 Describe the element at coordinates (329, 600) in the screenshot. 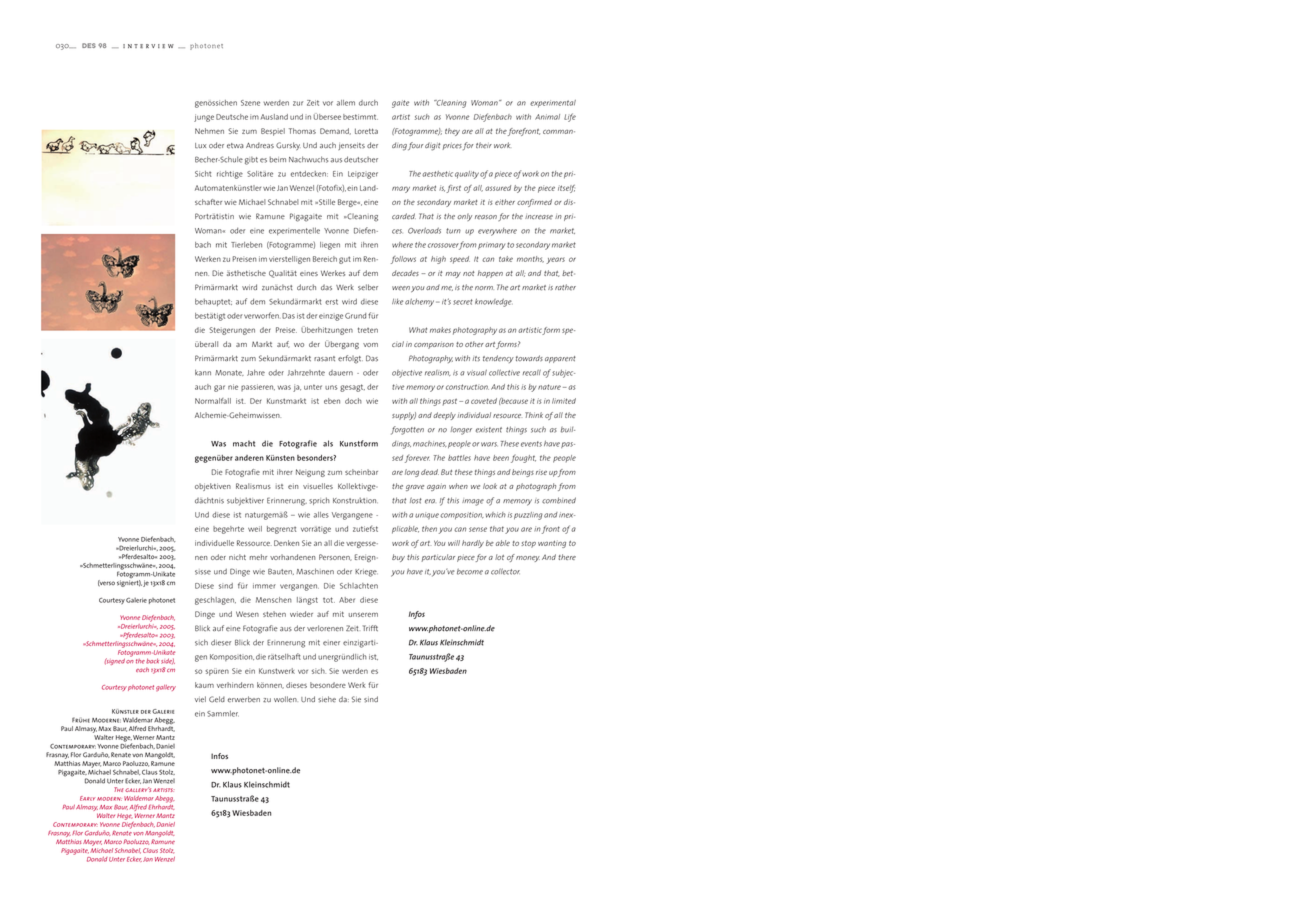

I see `tot` at that location.
